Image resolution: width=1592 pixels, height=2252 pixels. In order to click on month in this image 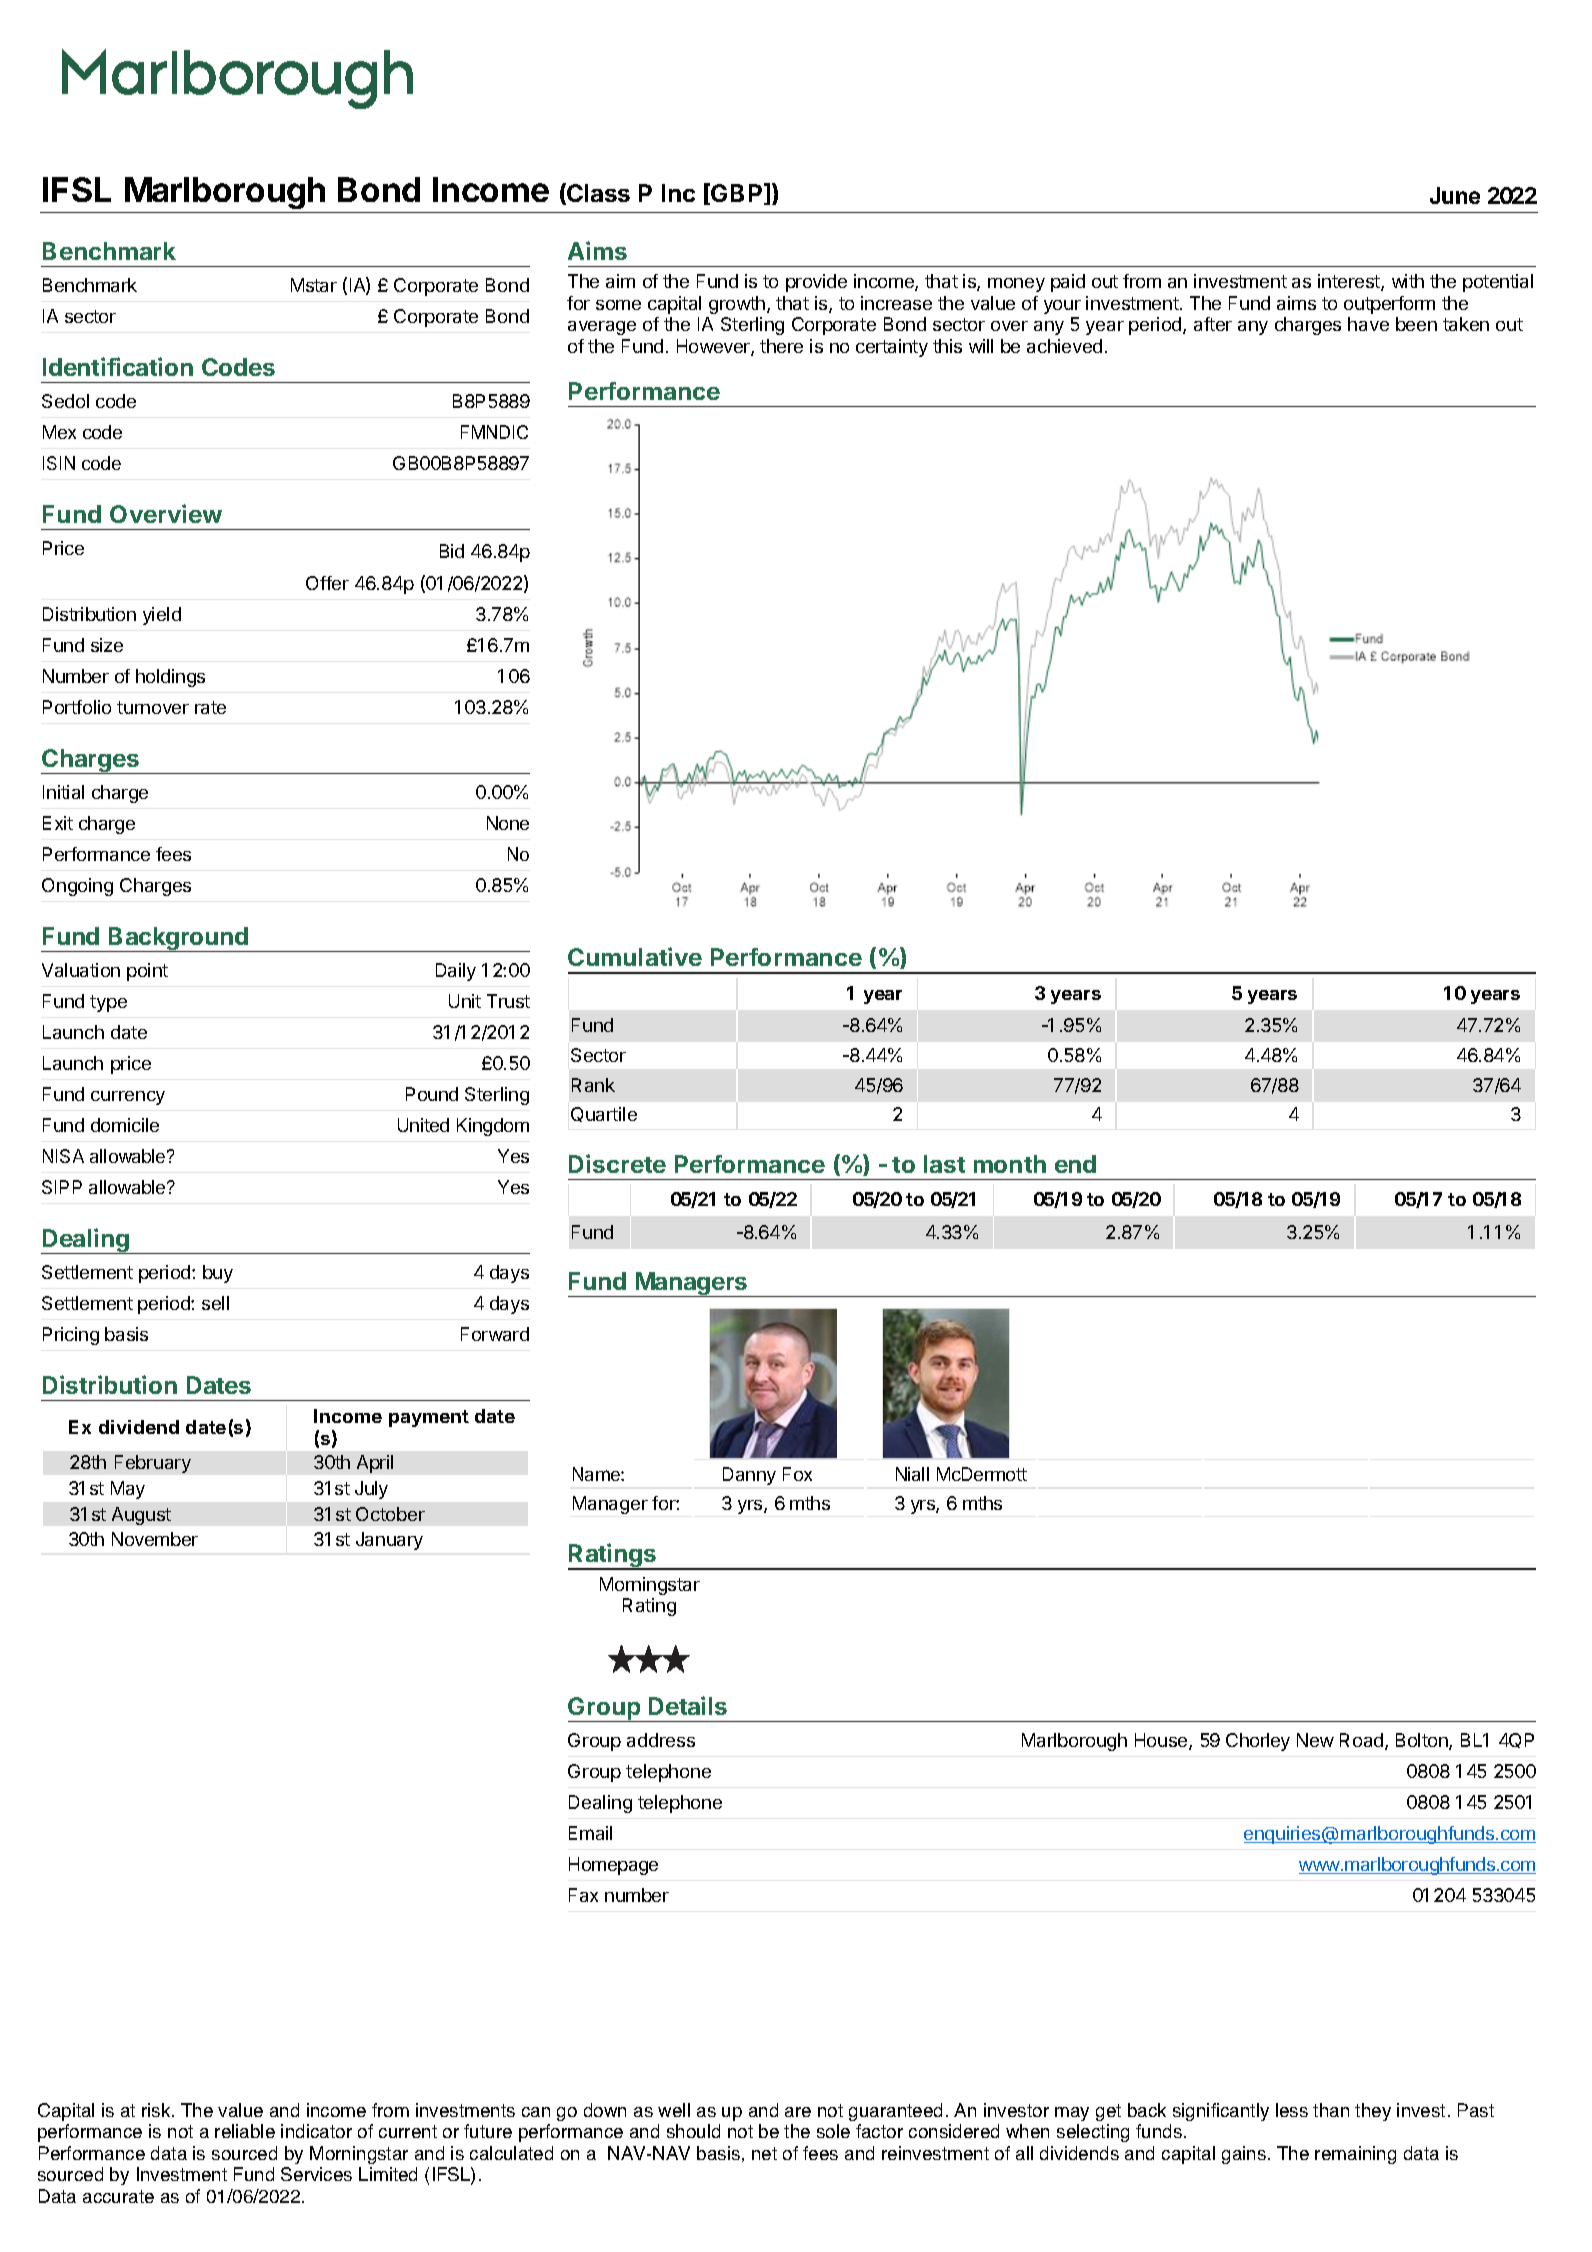, I will do `click(1010, 1164)`.
